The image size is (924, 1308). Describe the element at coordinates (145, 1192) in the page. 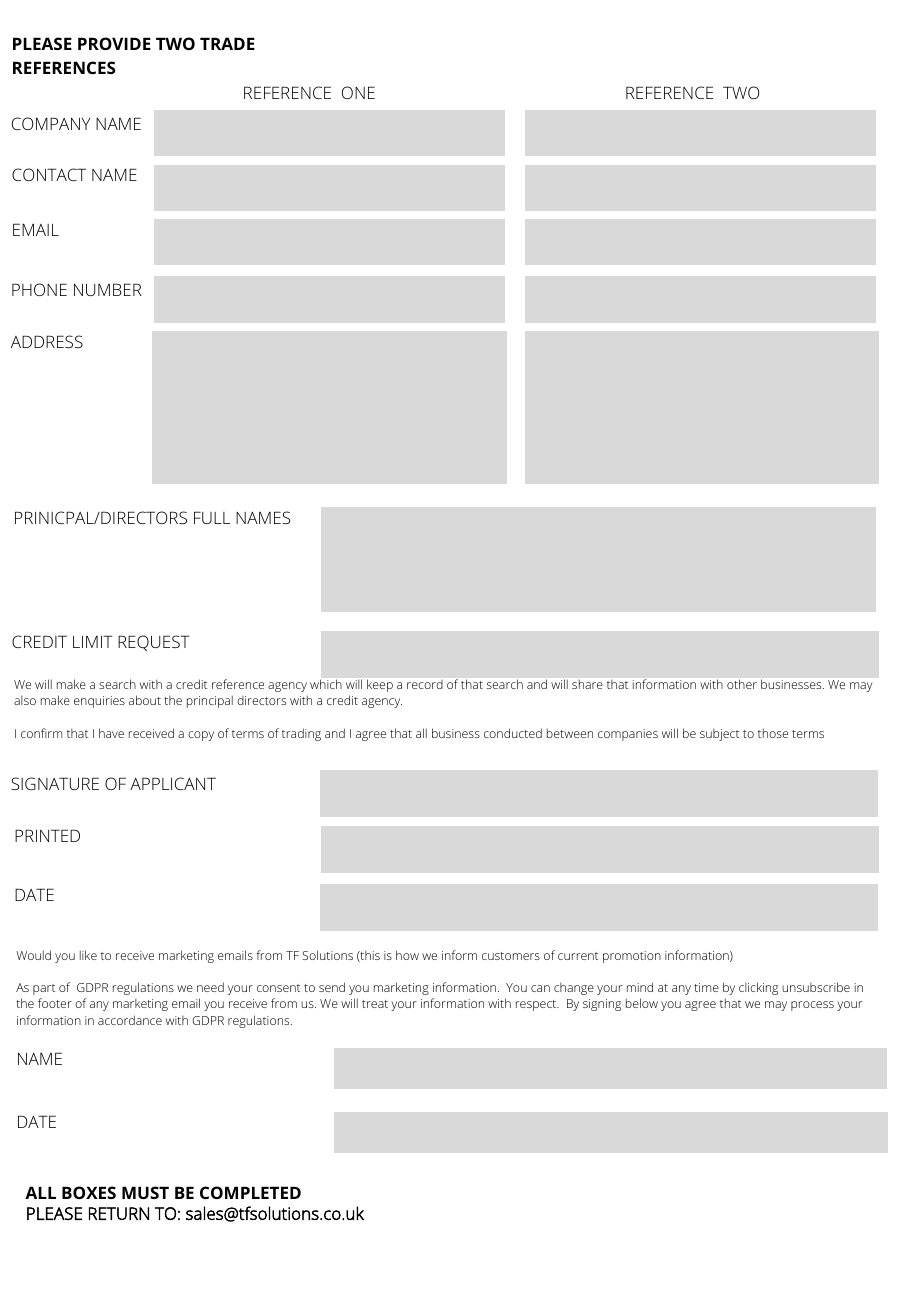

I see `MUST` at that location.
